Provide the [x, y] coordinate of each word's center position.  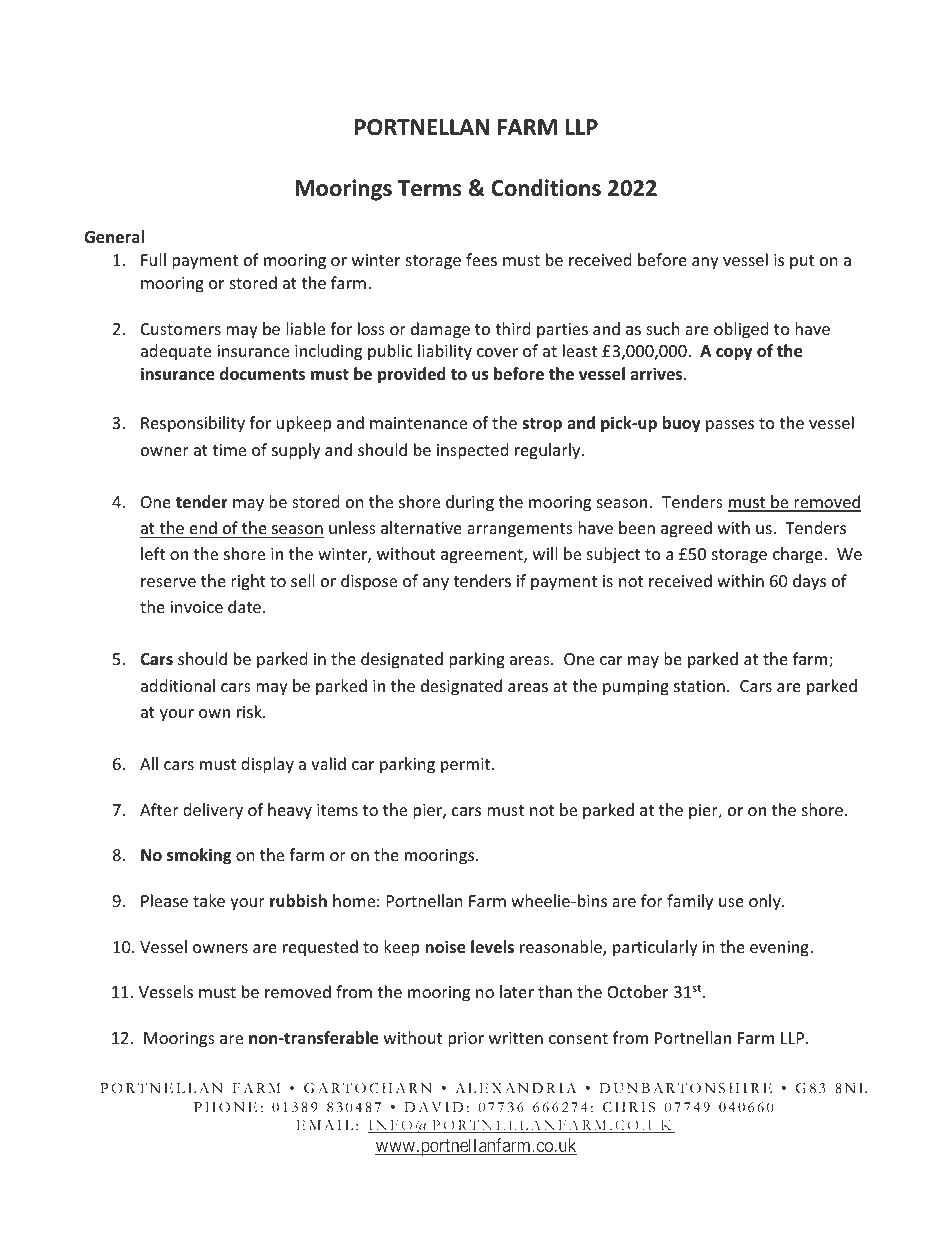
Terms [429, 188]
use [731, 902]
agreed [686, 529]
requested [320, 948]
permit [467, 766]
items [337, 810]
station [699, 686]
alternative [421, 527]
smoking [199, 856]
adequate [176, 352]
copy [734, 354]
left [153, 553]
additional [178, 685]
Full [153, 259]
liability [445, 352]
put [802, 262]
